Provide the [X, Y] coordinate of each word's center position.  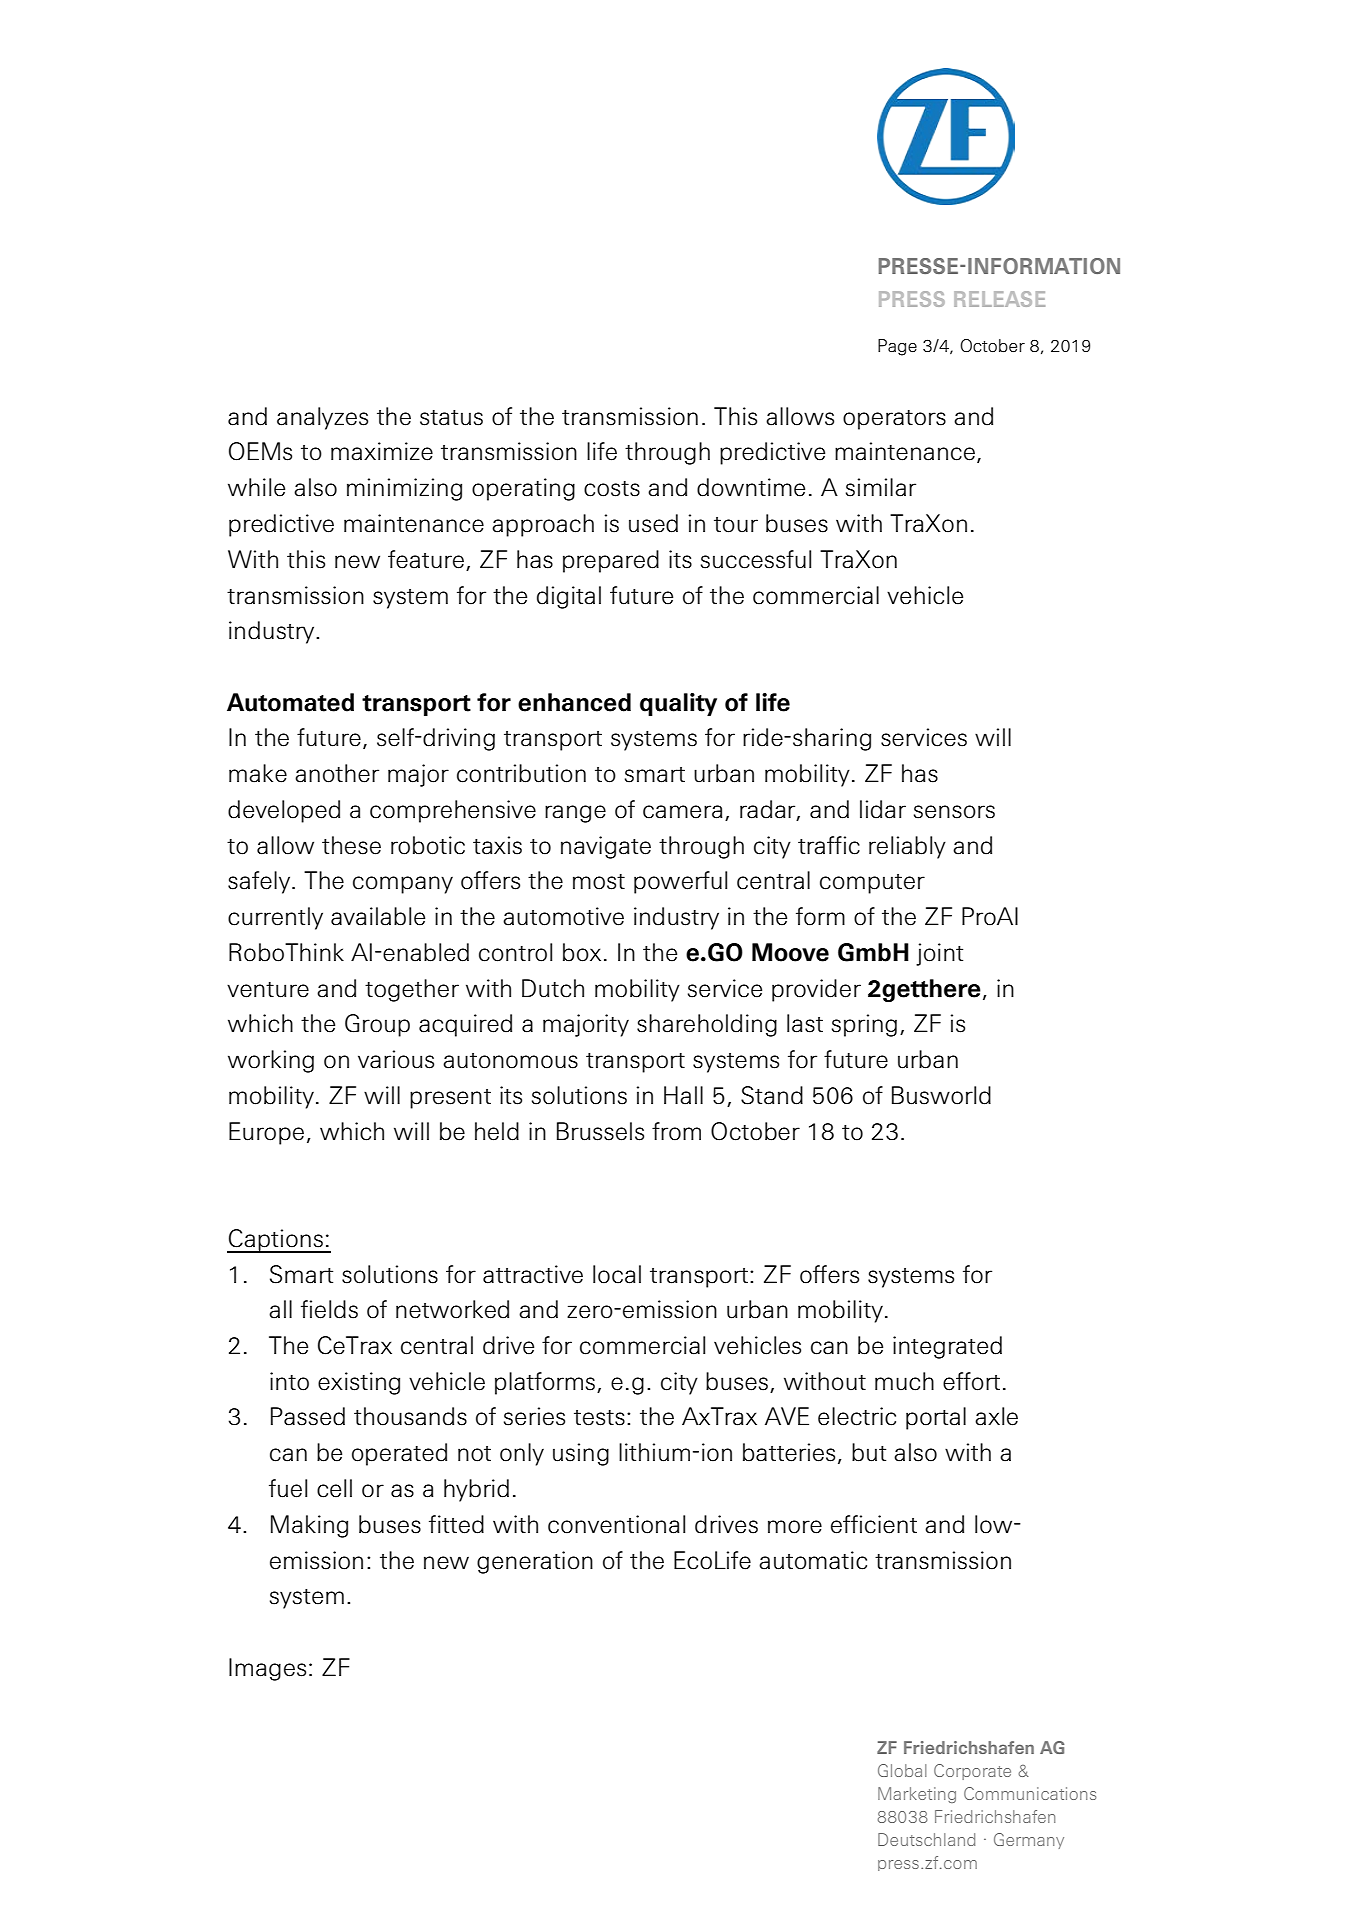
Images [267, 1669]
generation [535, 1562]
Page [897, 347]
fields [329, 1309]
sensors [954, 812]
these [351, 845]
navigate [606, 847]
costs [612, 489]
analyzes [322, 418]
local [617, 1274]
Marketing [917, 1795]
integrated [947, 1347]
